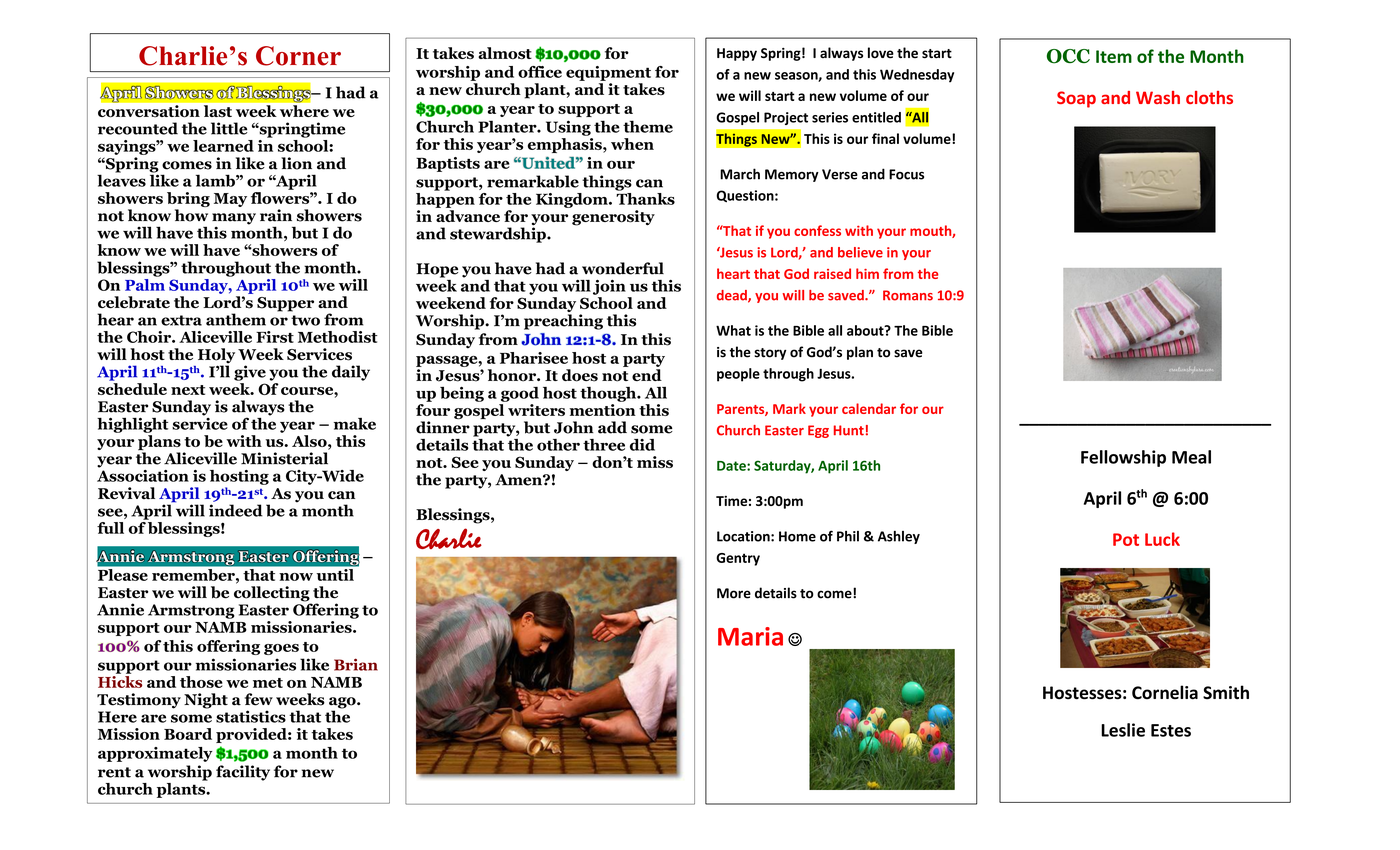 The height and width of the screenshot is (850, 1400). Describe the element at coordinates (866, 330) in the screenshot. I see `about` at that location.
